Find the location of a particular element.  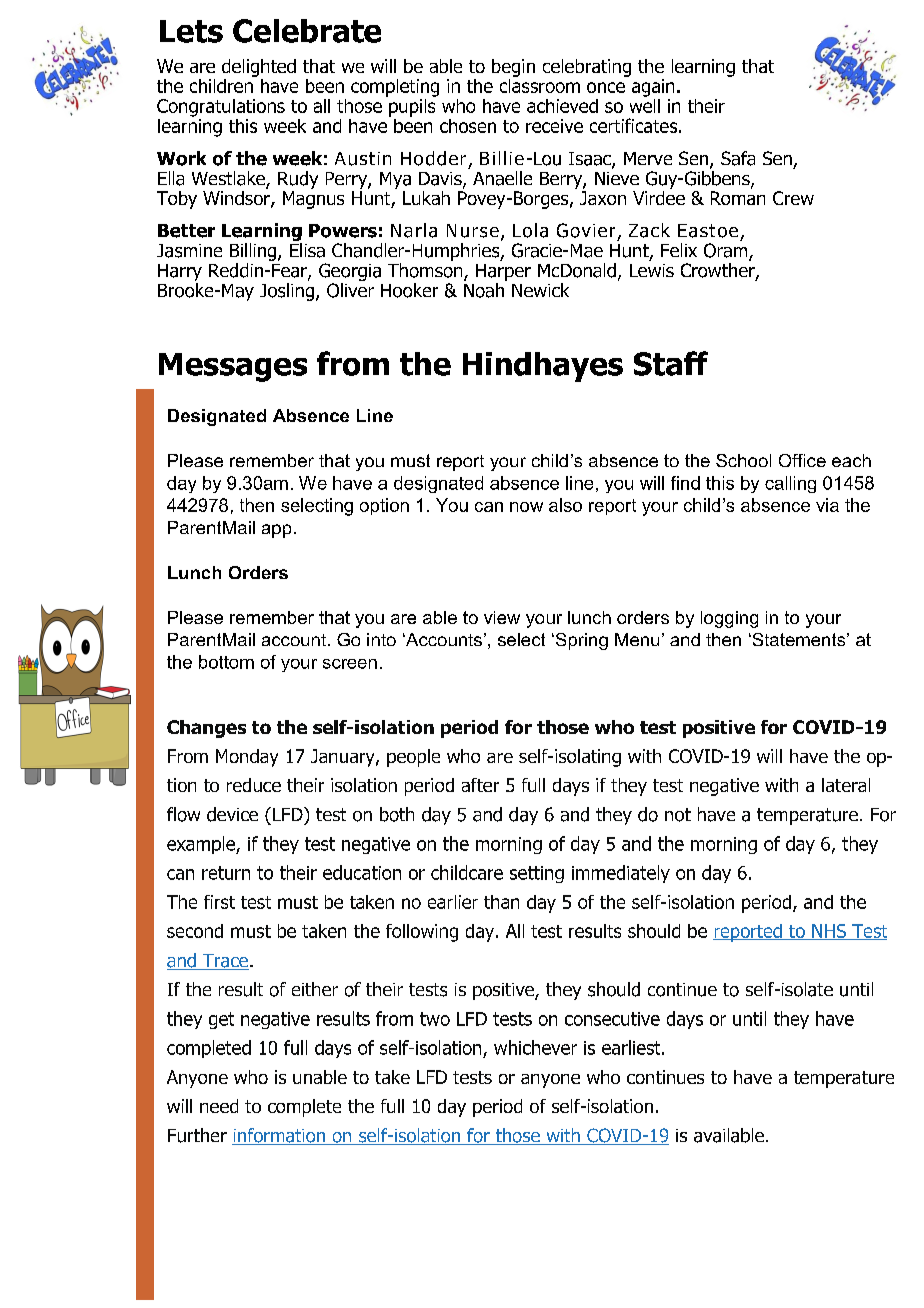

consecutive is located at coordinates (612, 1019).
